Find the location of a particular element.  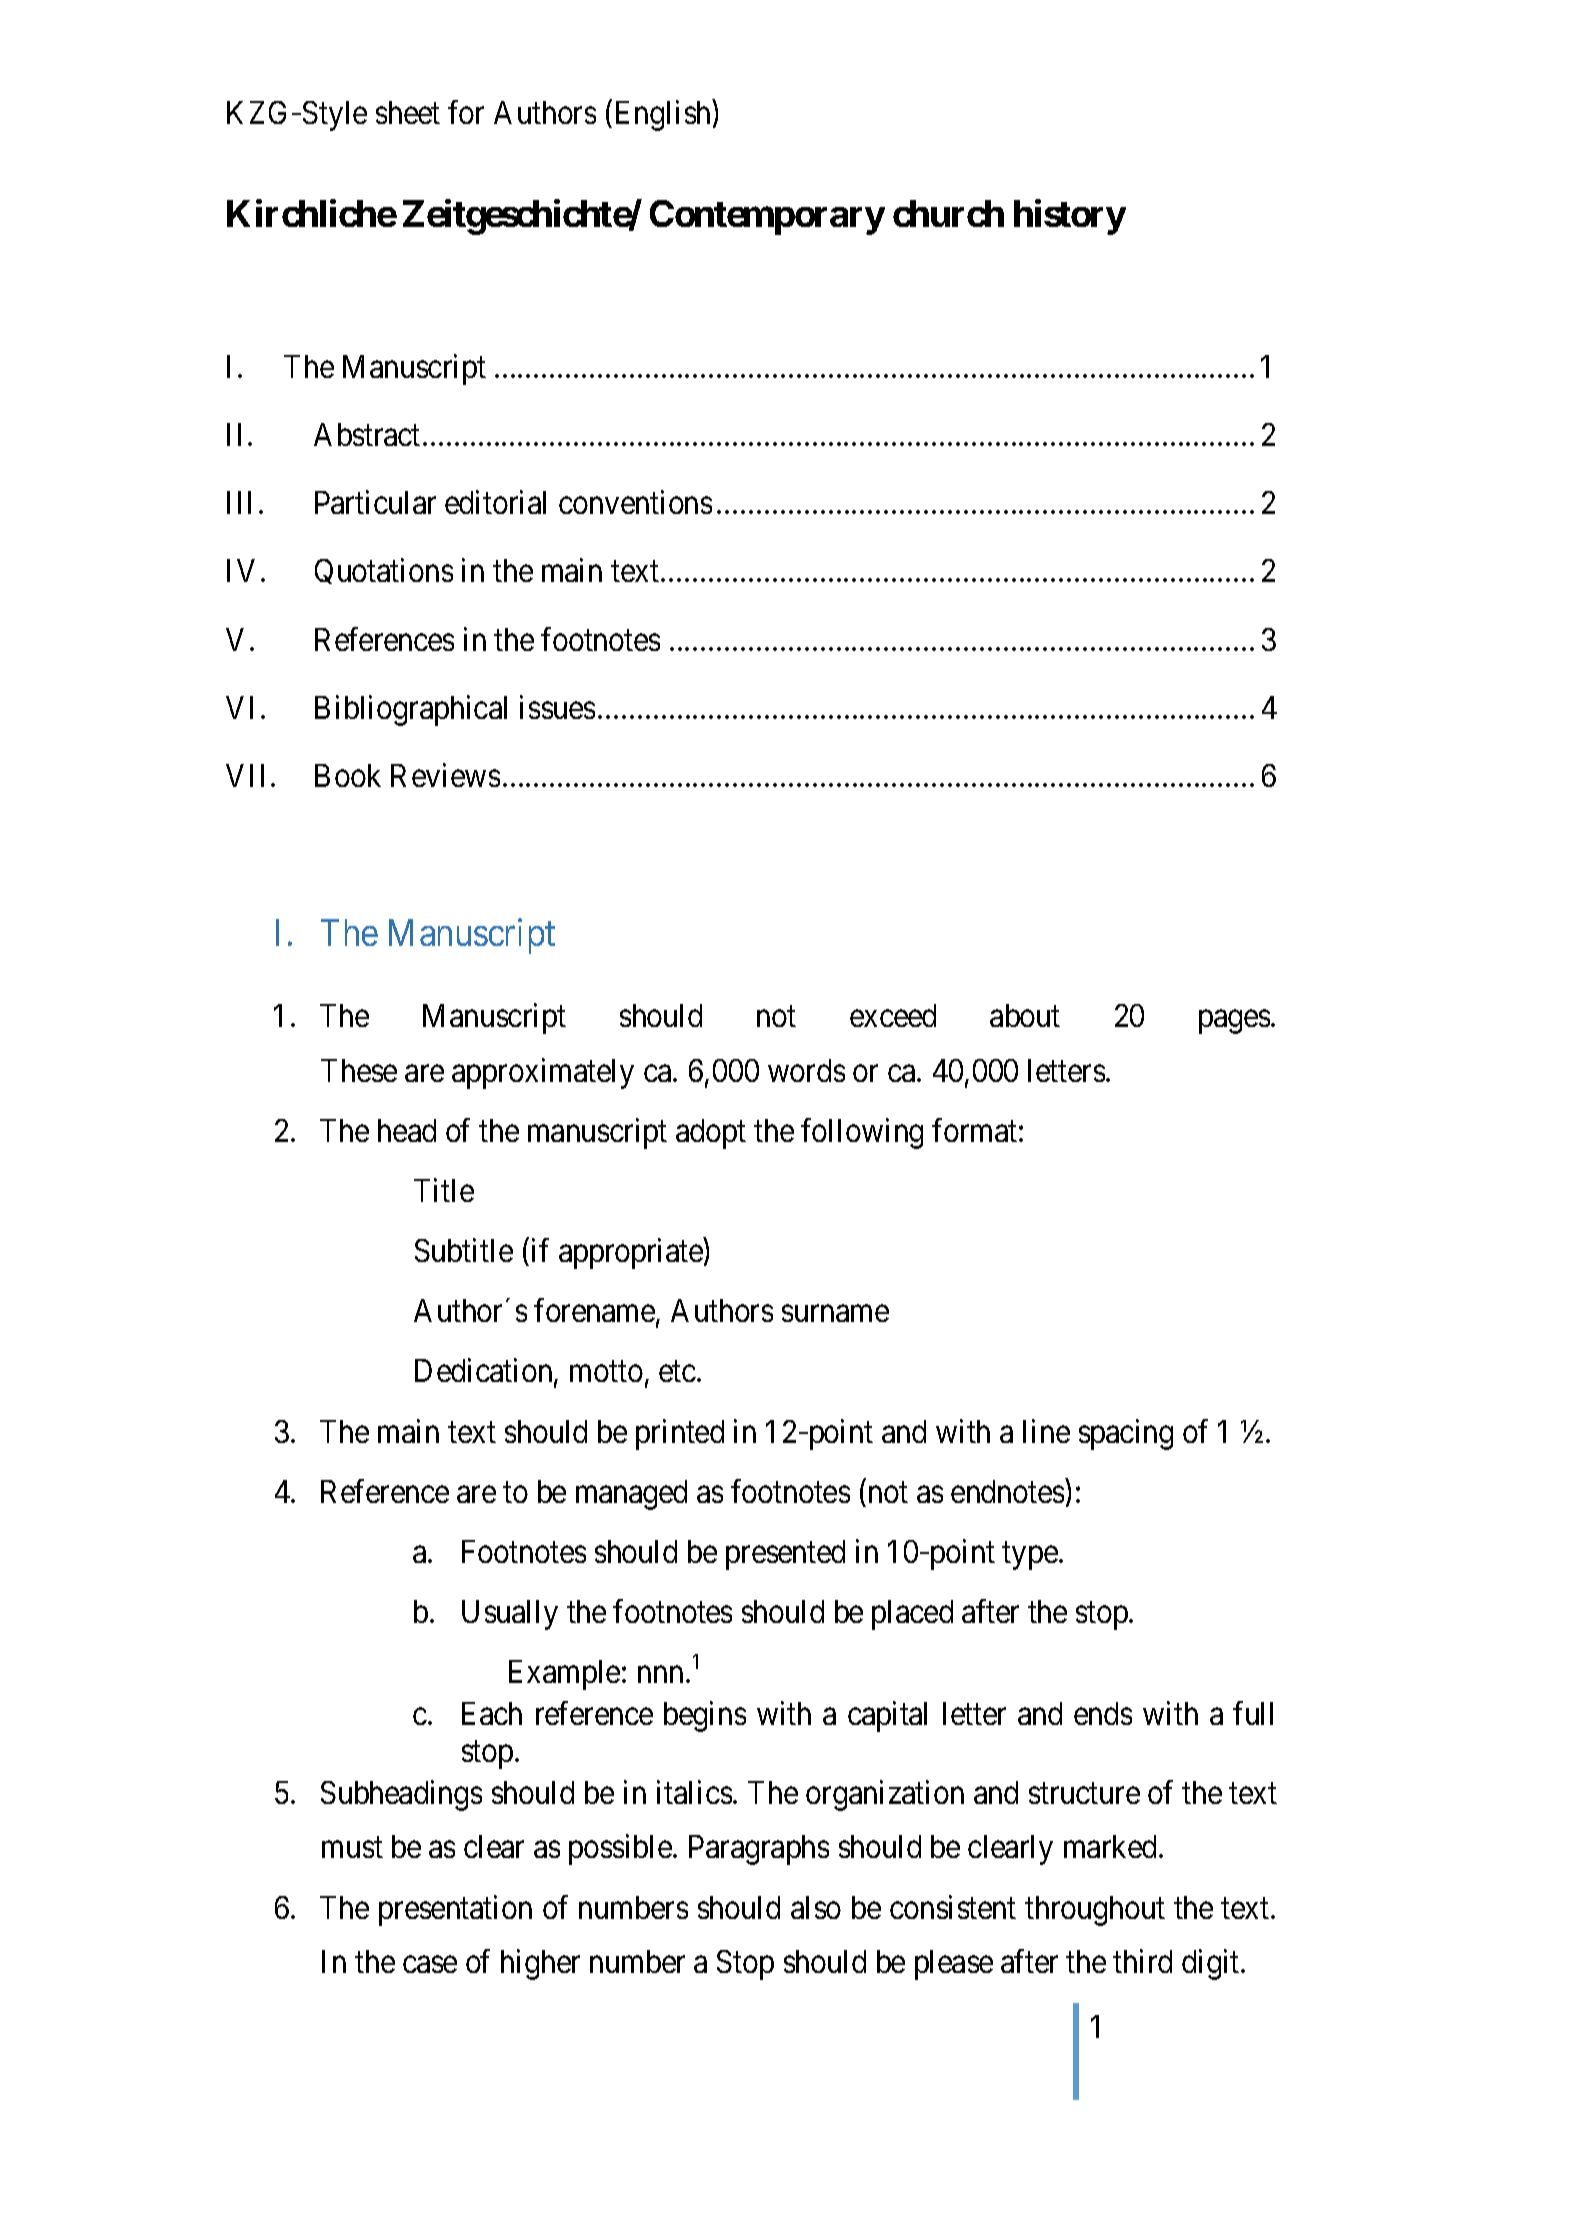

Book is located at coordinates (348, 775).
